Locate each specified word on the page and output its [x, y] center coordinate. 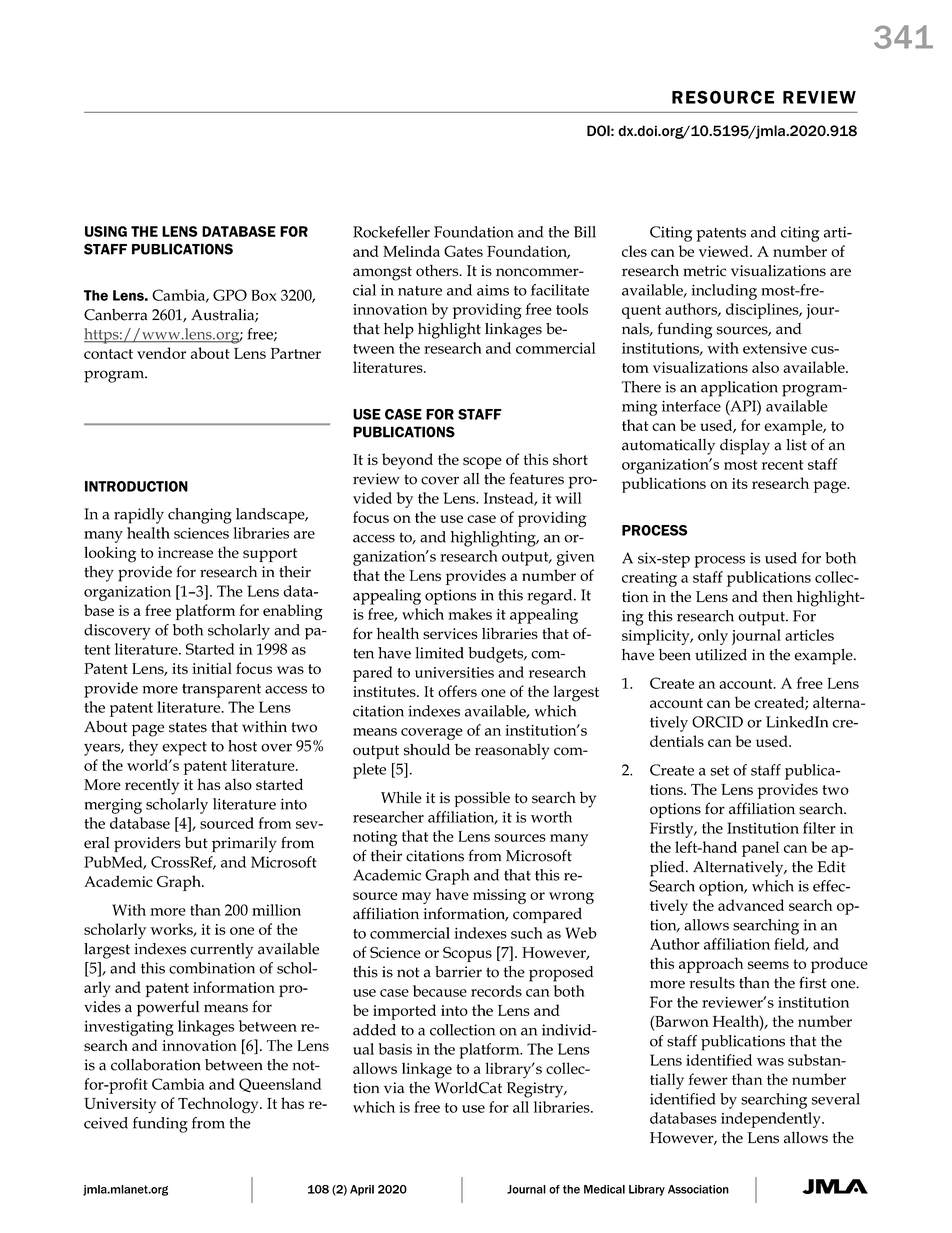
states [188, 727]
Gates [463, 251]
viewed [725, 251]
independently [772, 1120]
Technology [219, 1105]
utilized [721, 655]
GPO [230, 295]
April [362, 1190]
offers [457, 691]
